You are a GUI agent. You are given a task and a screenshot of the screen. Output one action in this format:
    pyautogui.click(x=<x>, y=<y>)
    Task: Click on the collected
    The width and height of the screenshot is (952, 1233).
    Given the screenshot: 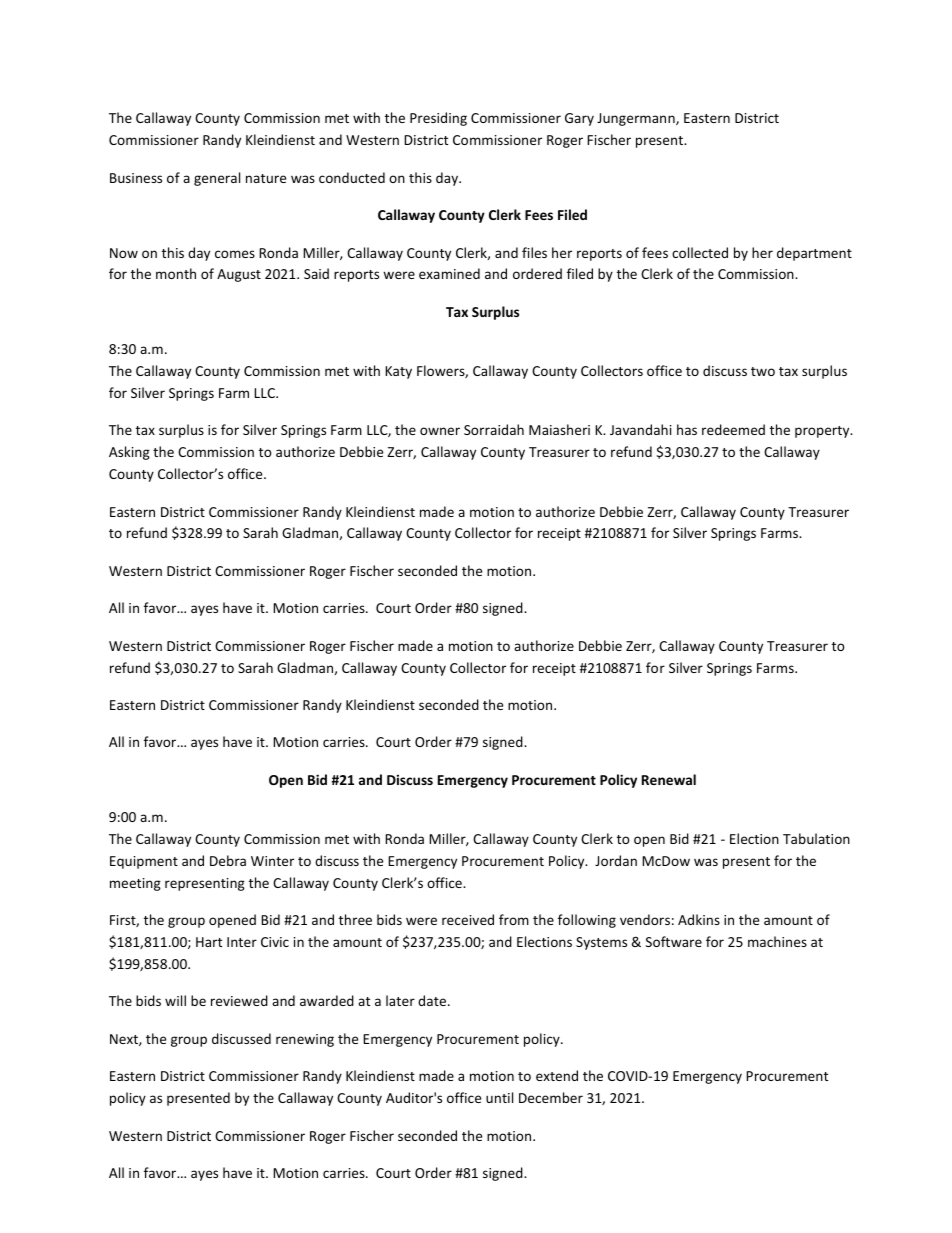 What is the action you would take?
    pyautogui.click(x=700, y=252)
